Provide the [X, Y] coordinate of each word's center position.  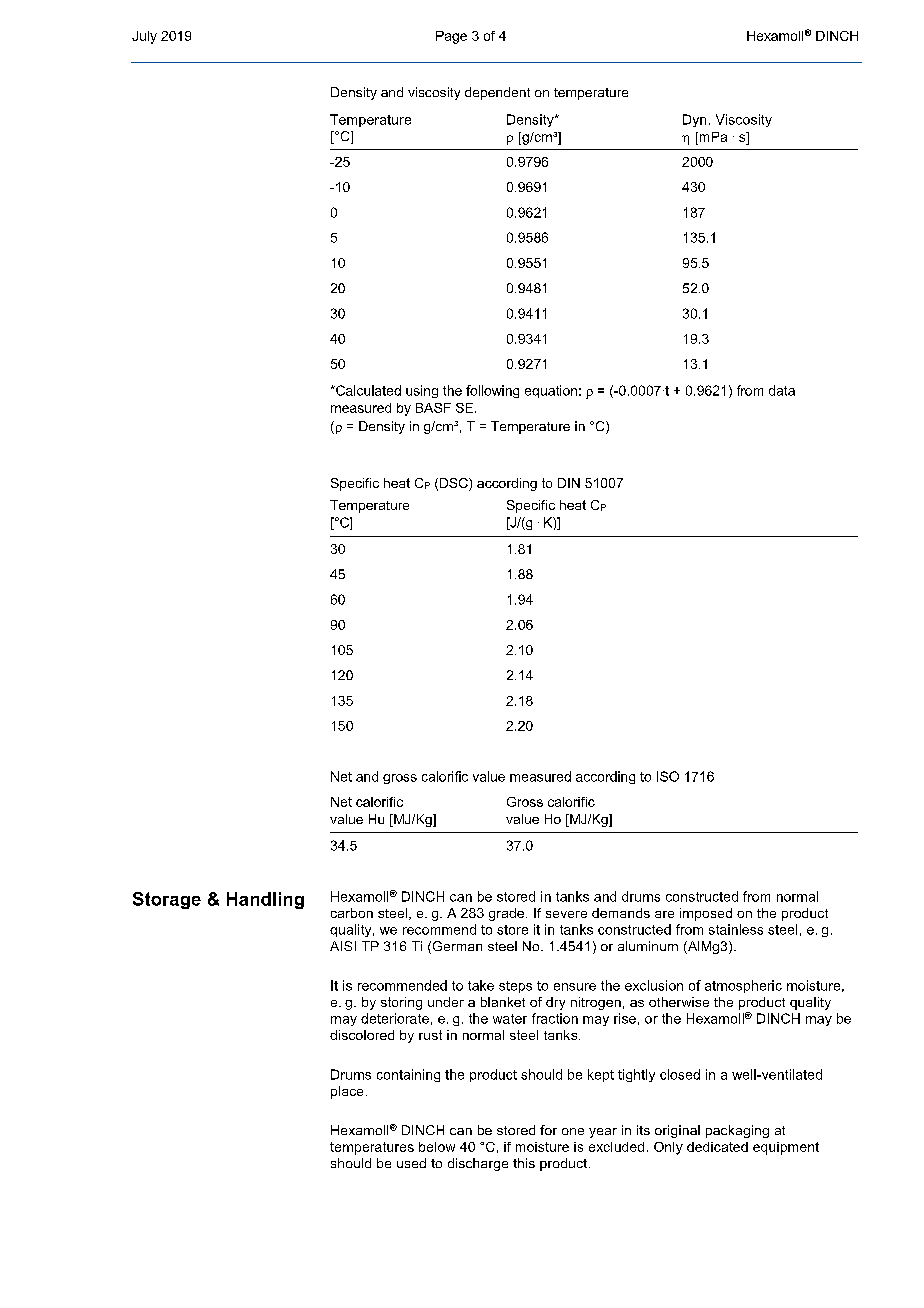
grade [506, 914]
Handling [265, 900]
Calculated [367, 390]
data [782, 390]
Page [451, 37]
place [347, 1092]
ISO [668, 776]
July [144, 37]
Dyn [694, 120]
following [492, 391]
